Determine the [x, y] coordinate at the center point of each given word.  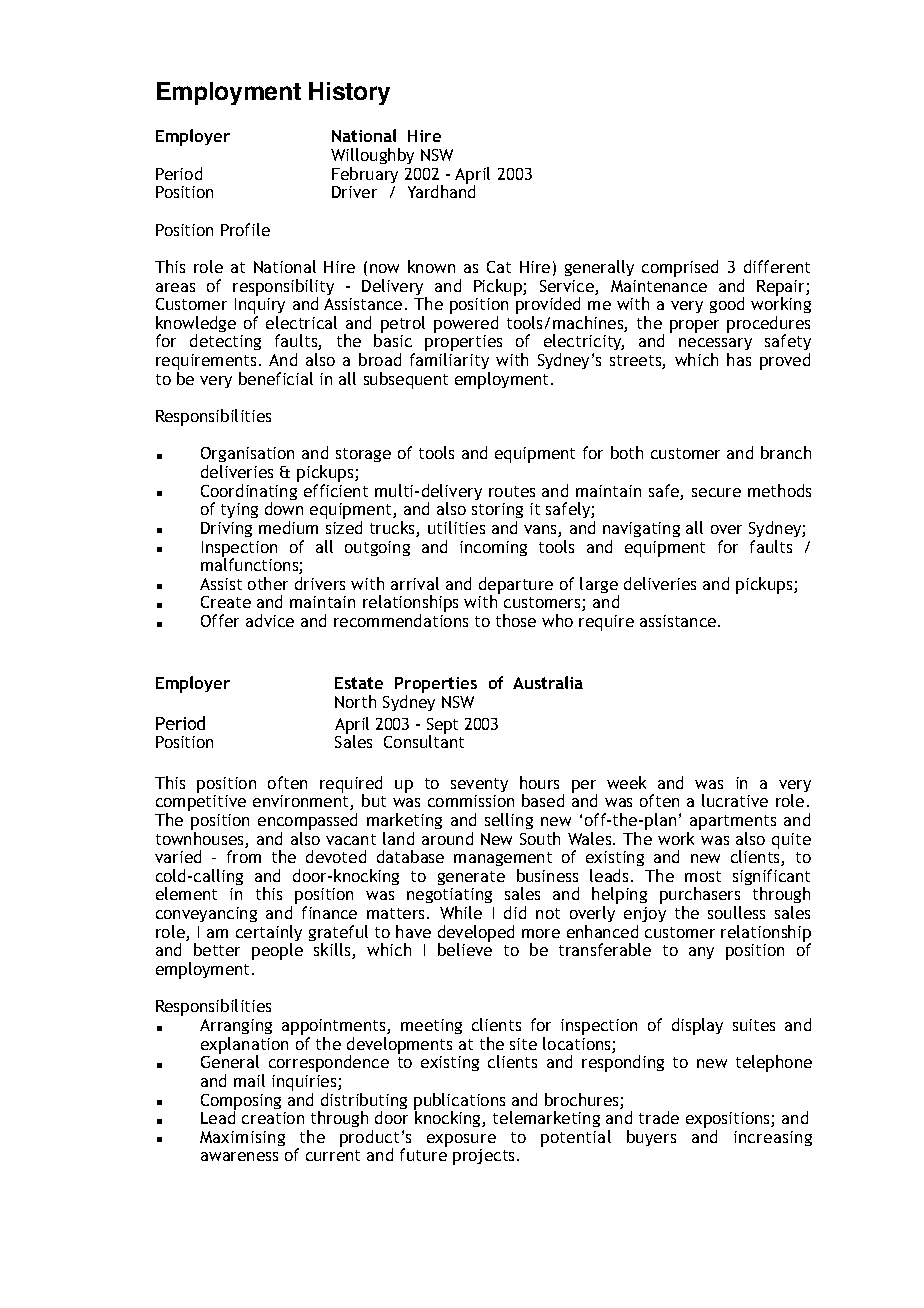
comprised [680, 268]
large [599, 586]
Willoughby [372, 158]
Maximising [242, 1138]
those [516, 620]
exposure [461, 1140]
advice [270, 620]
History [349, 93]
